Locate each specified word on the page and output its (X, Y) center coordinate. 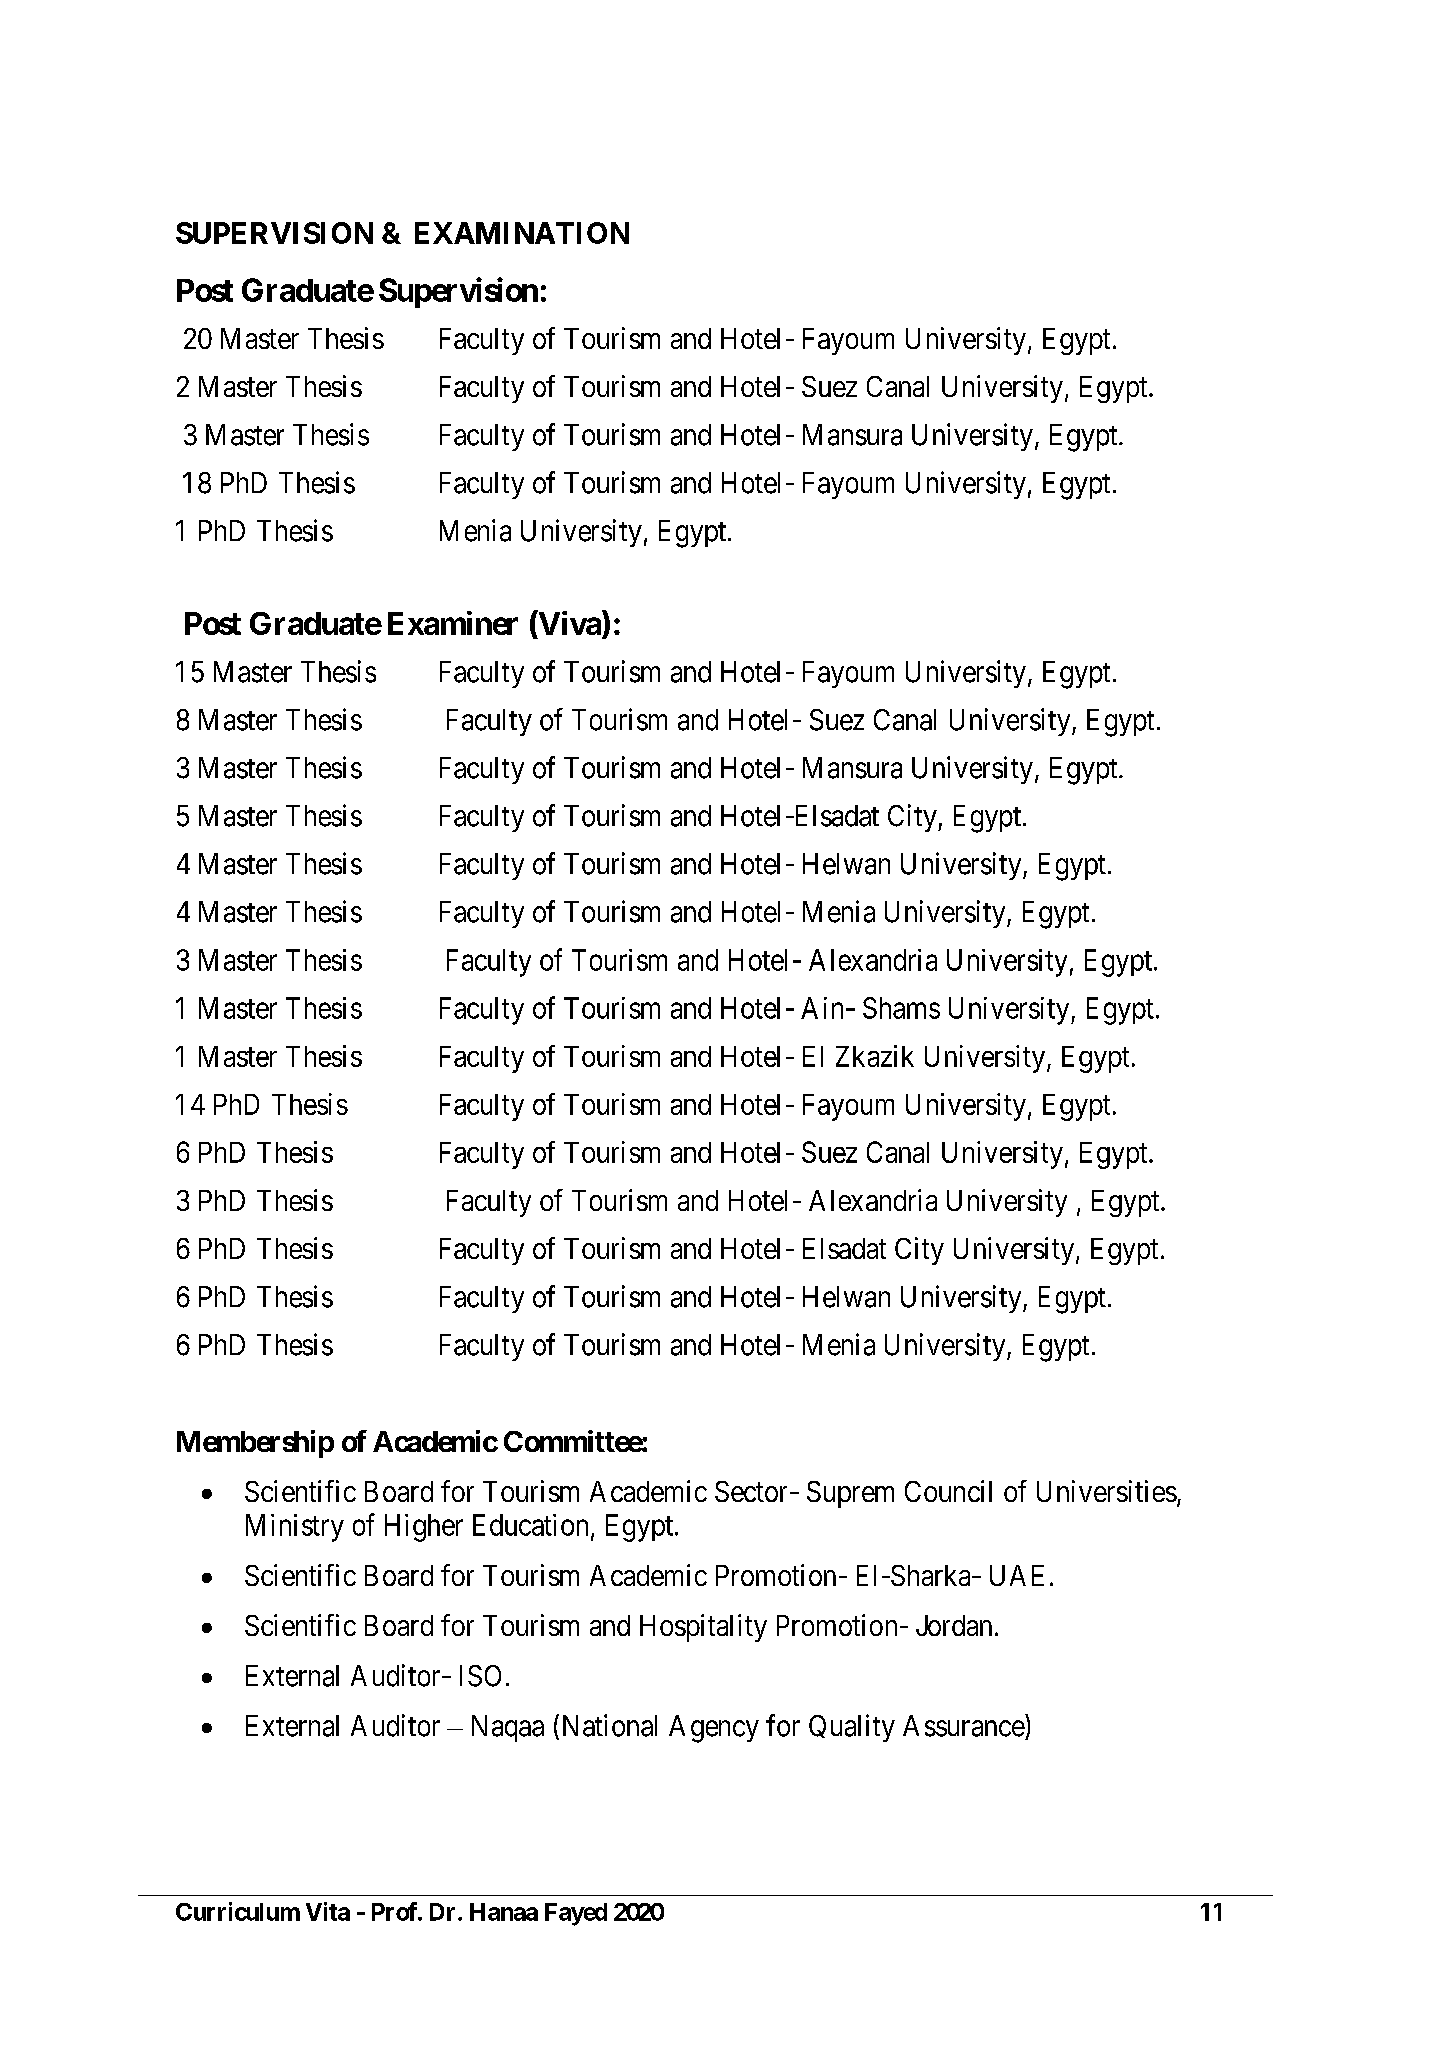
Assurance (964, 1725)
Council (948, 1491)
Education (530, 1525)
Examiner (453, 623)
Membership (255, 1444)
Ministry (295, 1528)
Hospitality (703, 1628)
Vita (328, 1911)
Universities (1107, 1491)
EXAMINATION (522, 233)
